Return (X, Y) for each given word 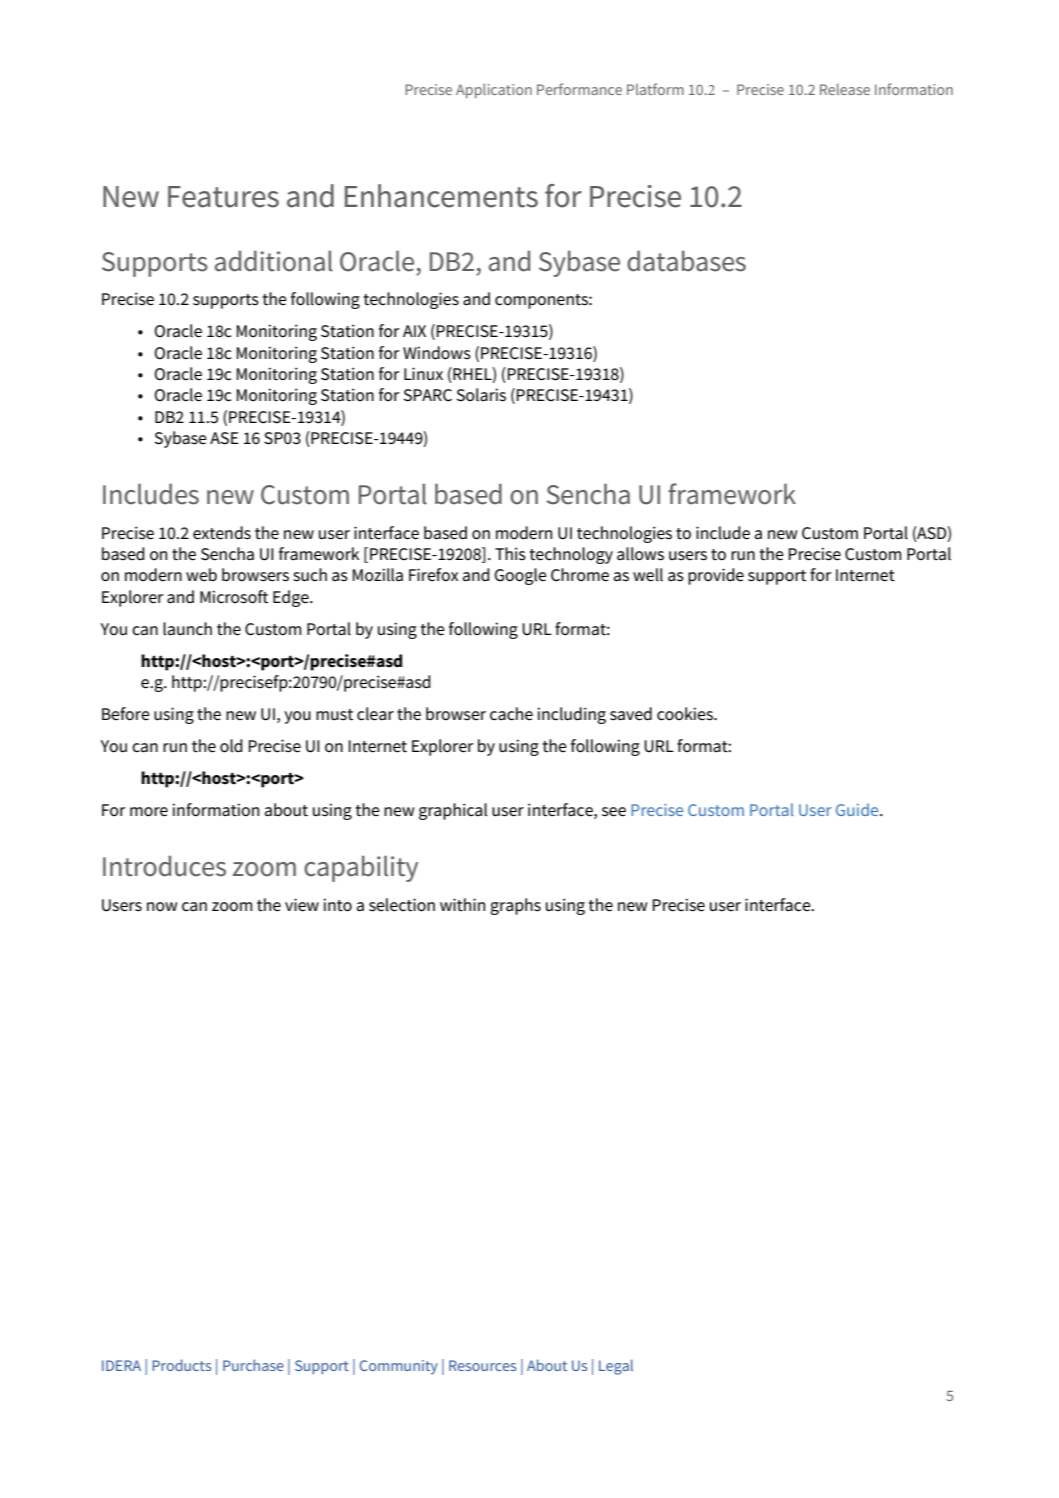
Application (494, 90)
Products (181, 1365)
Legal (616, 1367)
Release (845, 89)
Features (223, 197)
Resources (482, 1365)
